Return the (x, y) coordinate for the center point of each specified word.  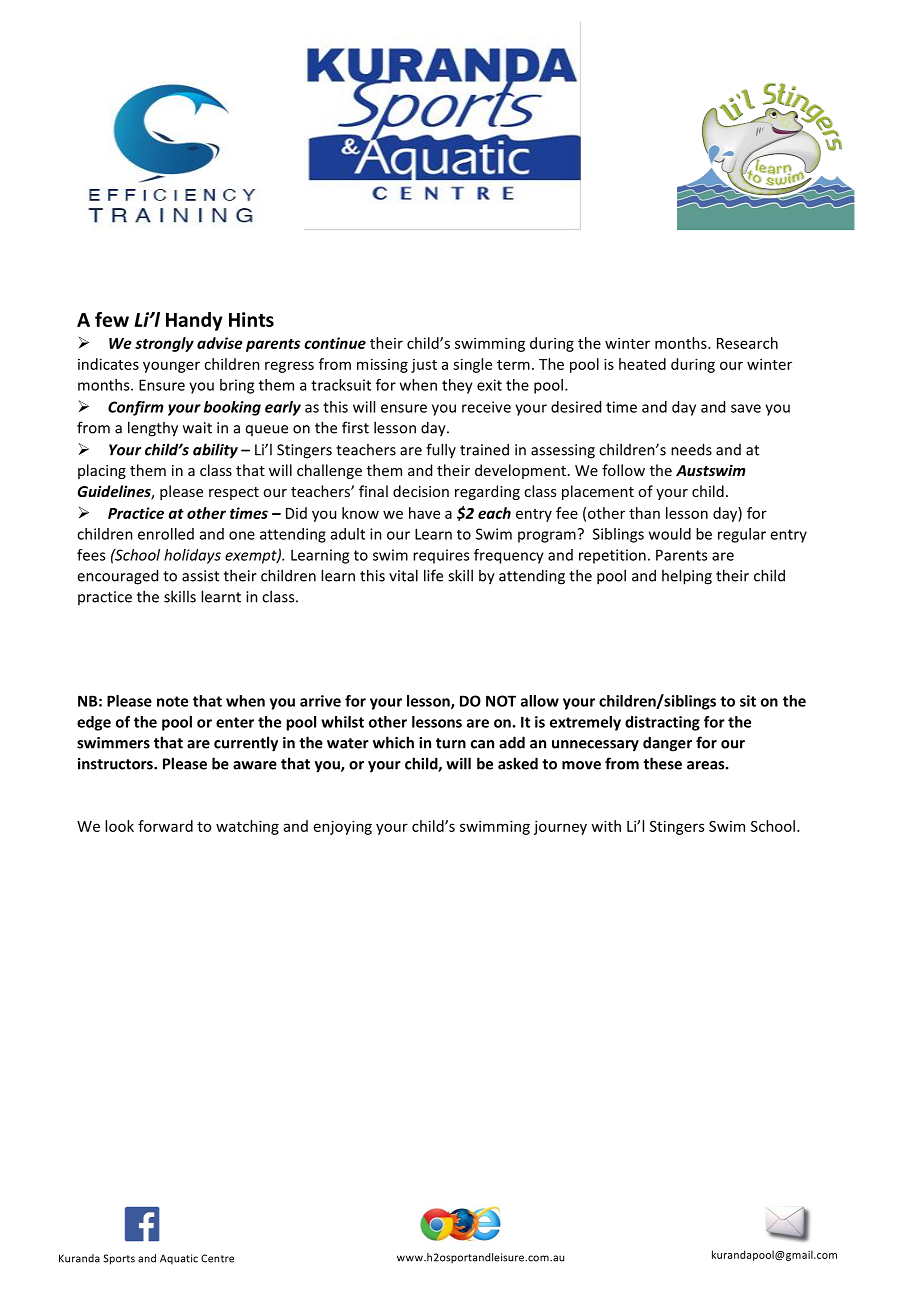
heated (642, 364)
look (119, 826)
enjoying (343, 827)
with (606, 826)
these (662, 763)
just (424, 366)
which (393, 742)
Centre (217, 1258)
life (433, 575)
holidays (192, 556)
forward (165, 826)
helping (687, 577)
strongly (164, 344)
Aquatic (179, 1259)
